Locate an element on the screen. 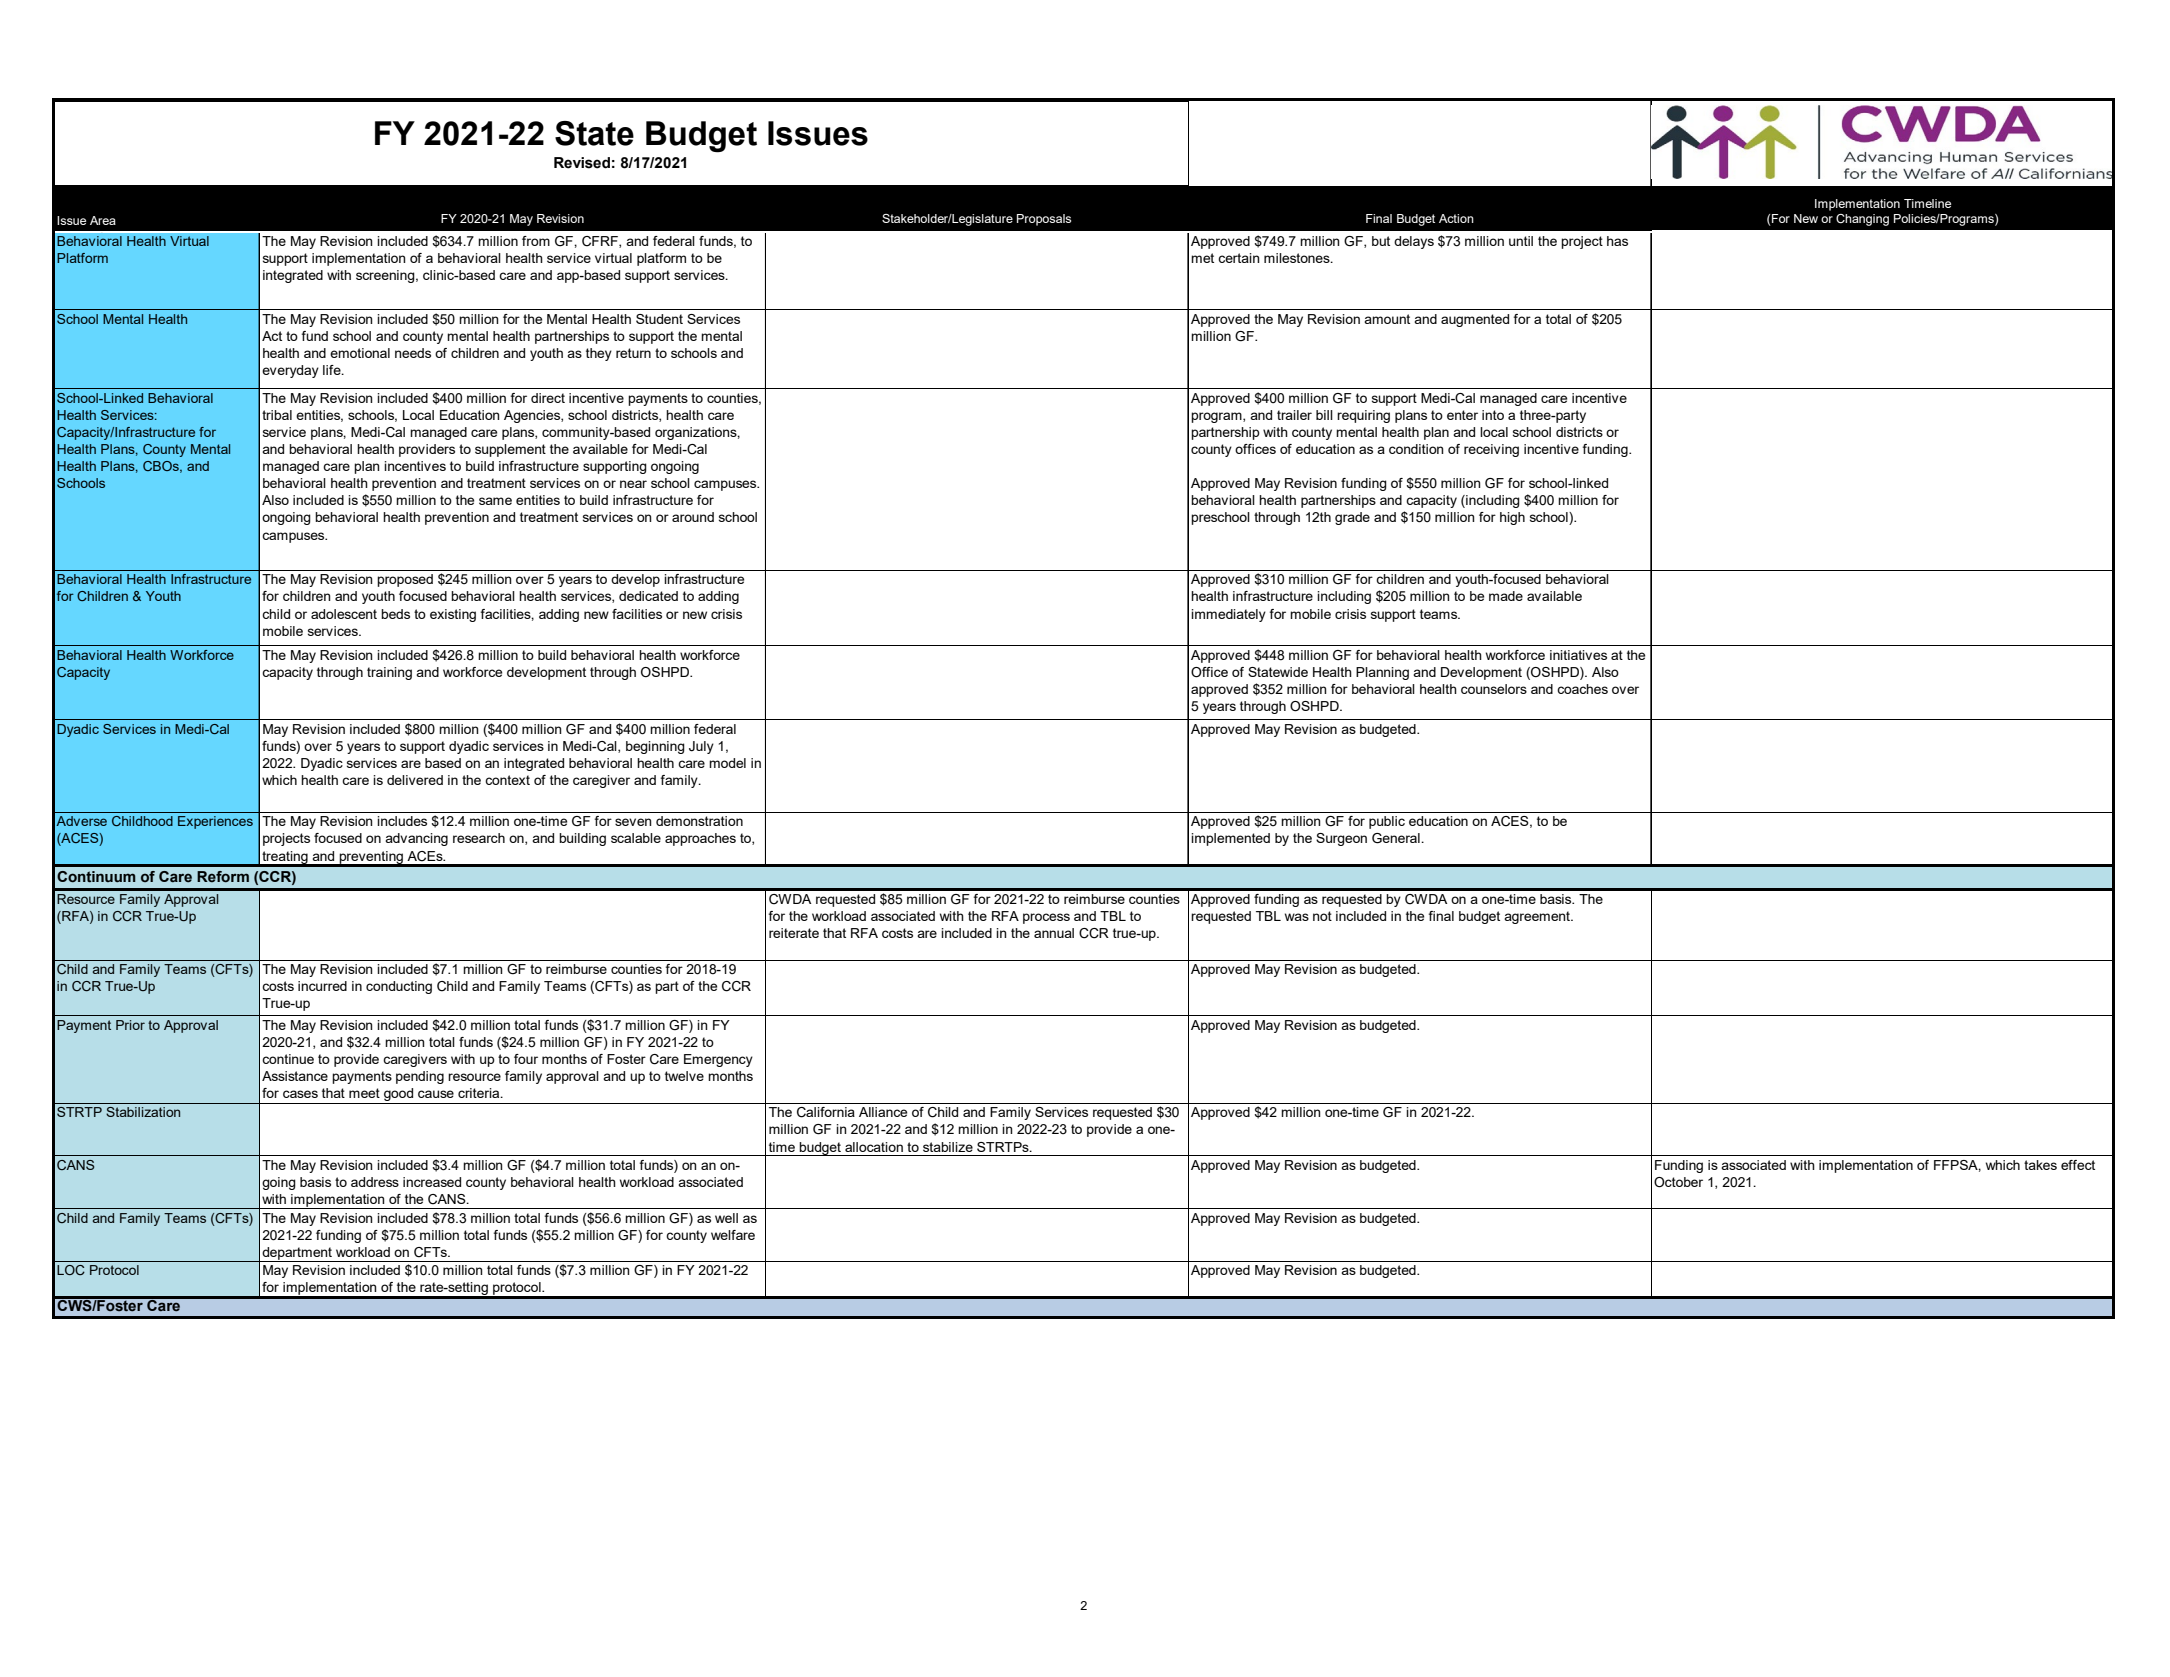  Changing is located at coordinates (1862, 220).
